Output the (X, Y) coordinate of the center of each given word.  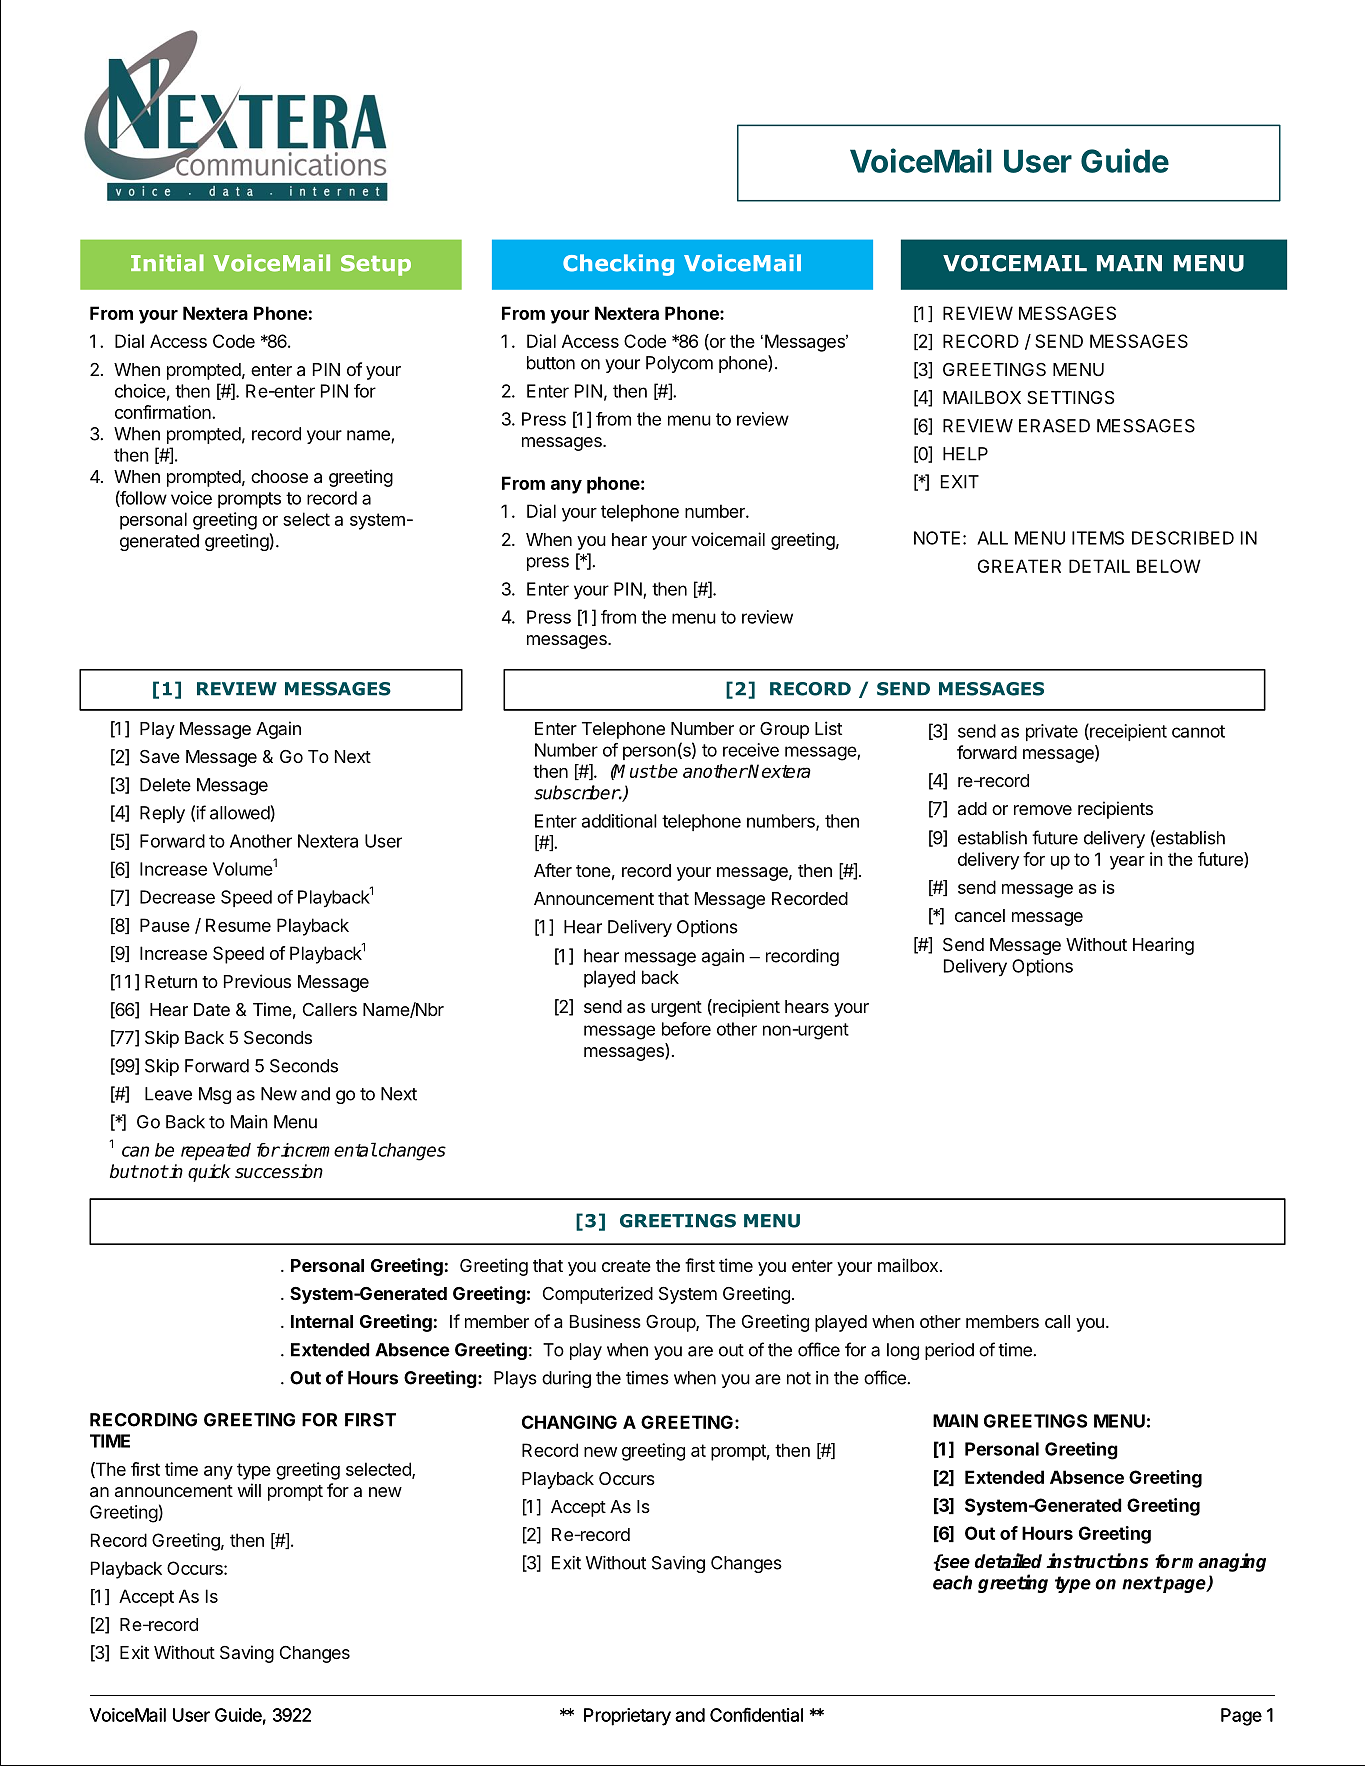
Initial (167, 263)
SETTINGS (1070, 398)
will (249, 1490)
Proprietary (627, 1717)
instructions (1097, 1561)
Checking (618, 265)
